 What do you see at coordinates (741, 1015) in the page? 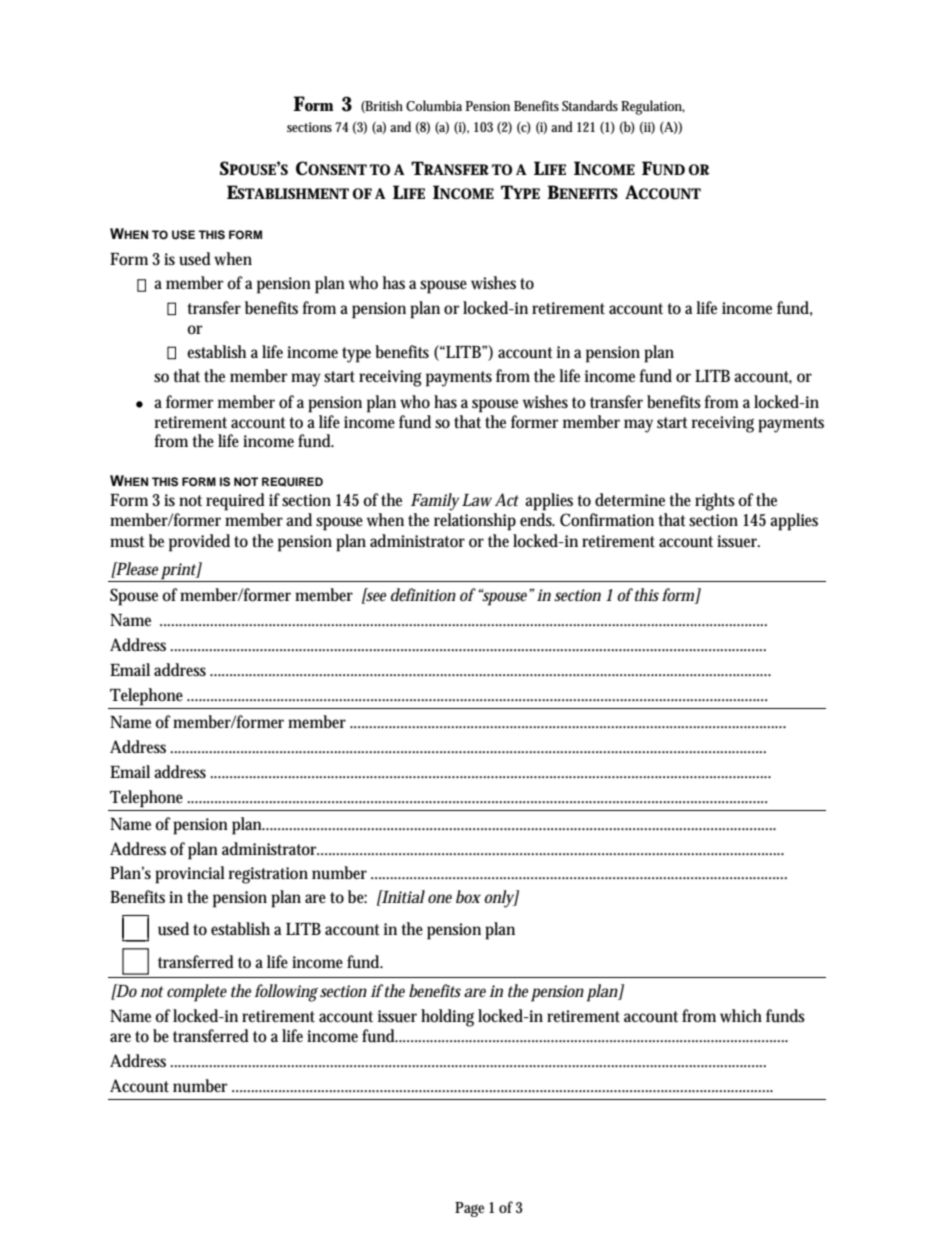
I see `which` at bounding box center [741, 1015].
